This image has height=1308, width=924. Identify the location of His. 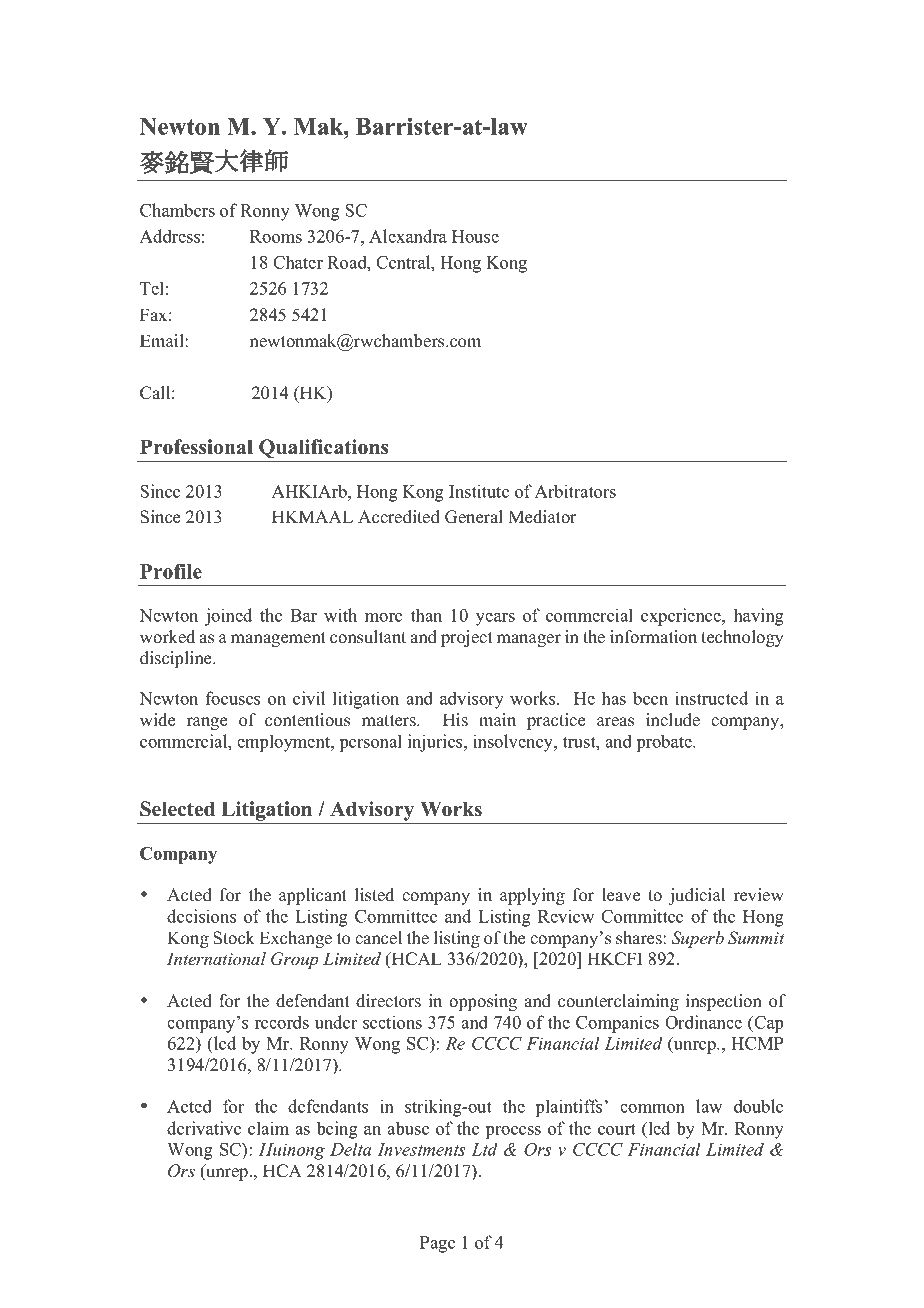
(455, 720).
